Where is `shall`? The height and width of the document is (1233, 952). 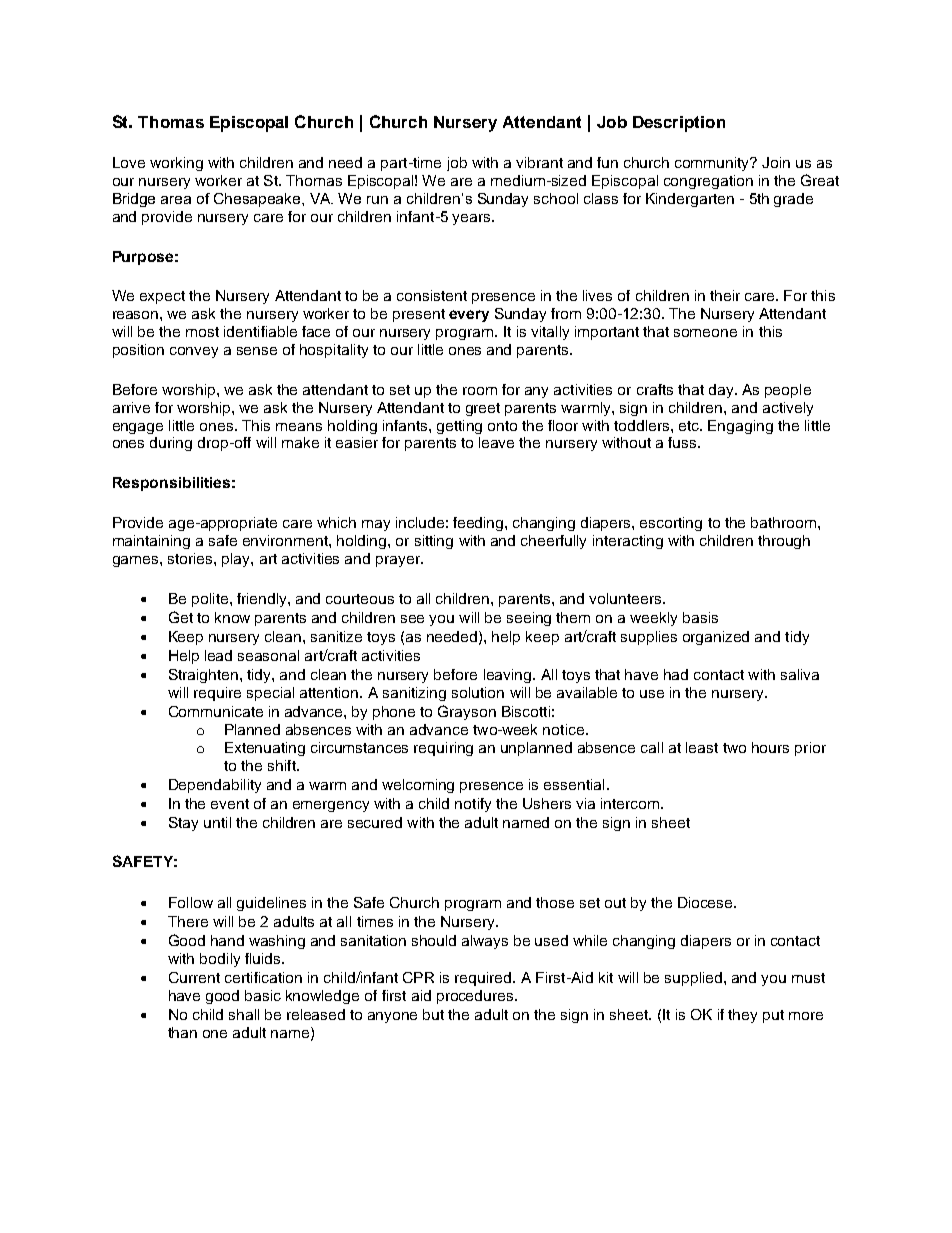
shall is located at coordinates (244, 1014).
